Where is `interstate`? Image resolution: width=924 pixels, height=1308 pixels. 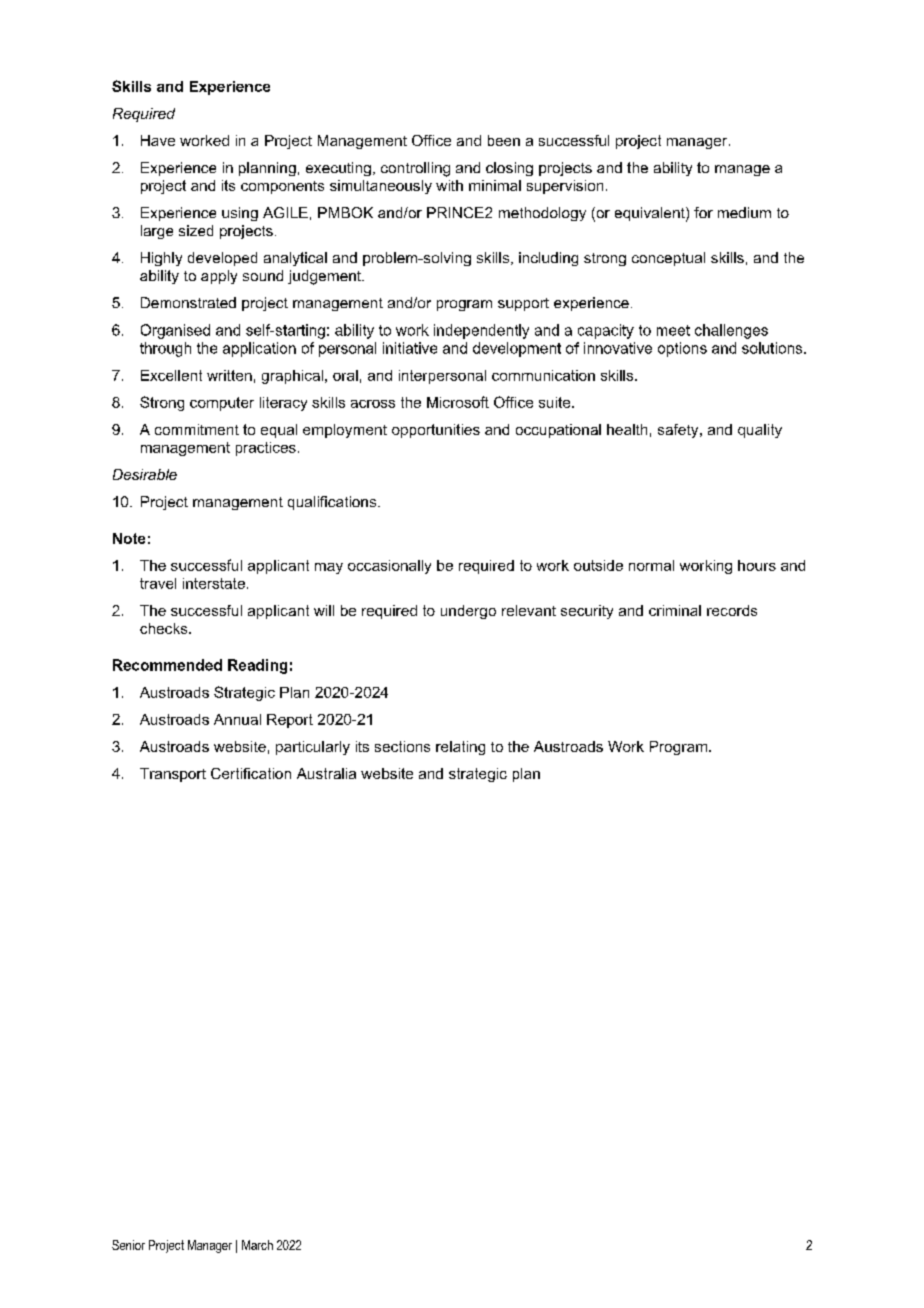
interstate is located at coordinates (214, 583).
